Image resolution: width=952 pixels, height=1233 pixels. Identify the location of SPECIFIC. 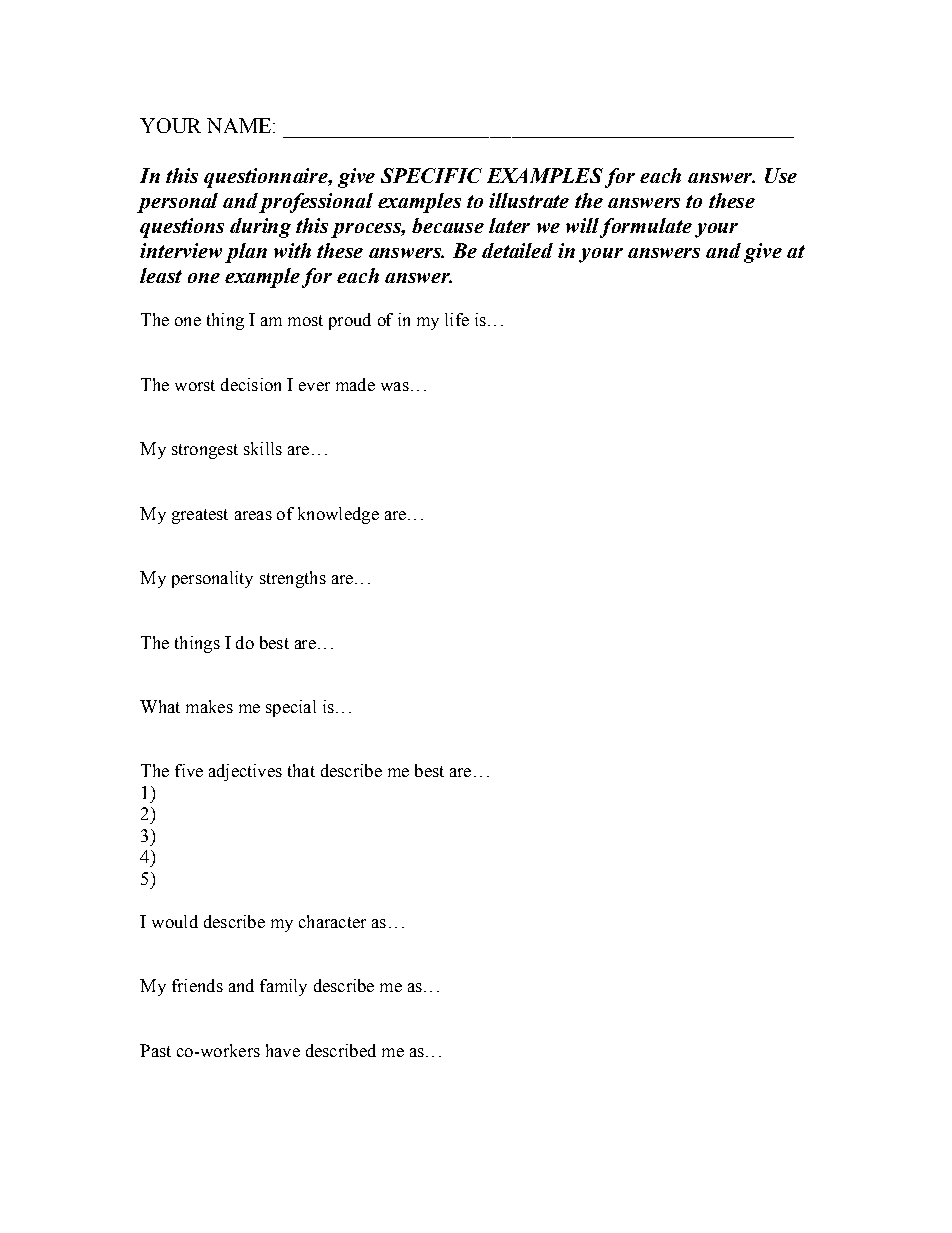
(431, 175).
